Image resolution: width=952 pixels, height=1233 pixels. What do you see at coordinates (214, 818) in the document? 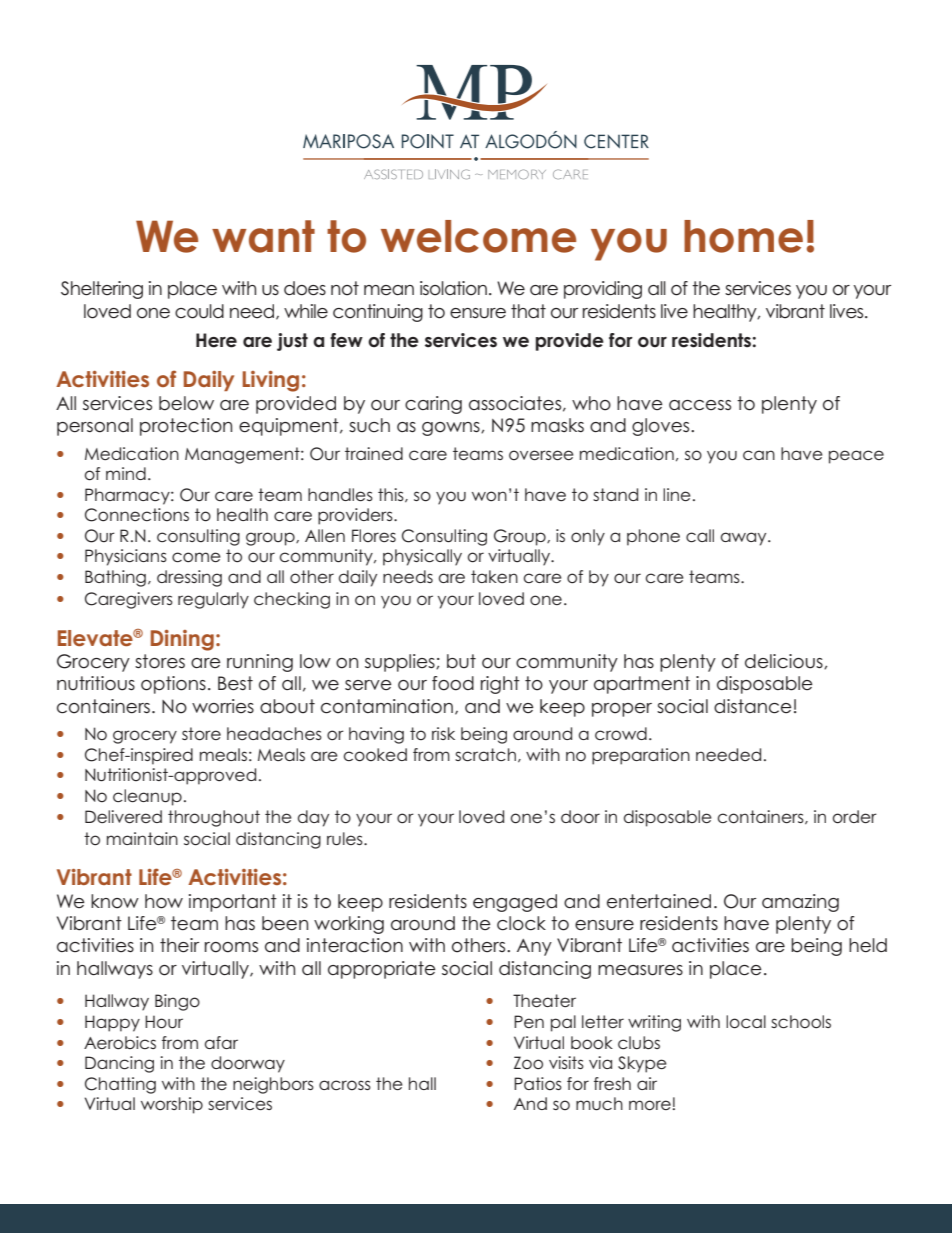
I see `throughout` at bounding box center [214, 818].
